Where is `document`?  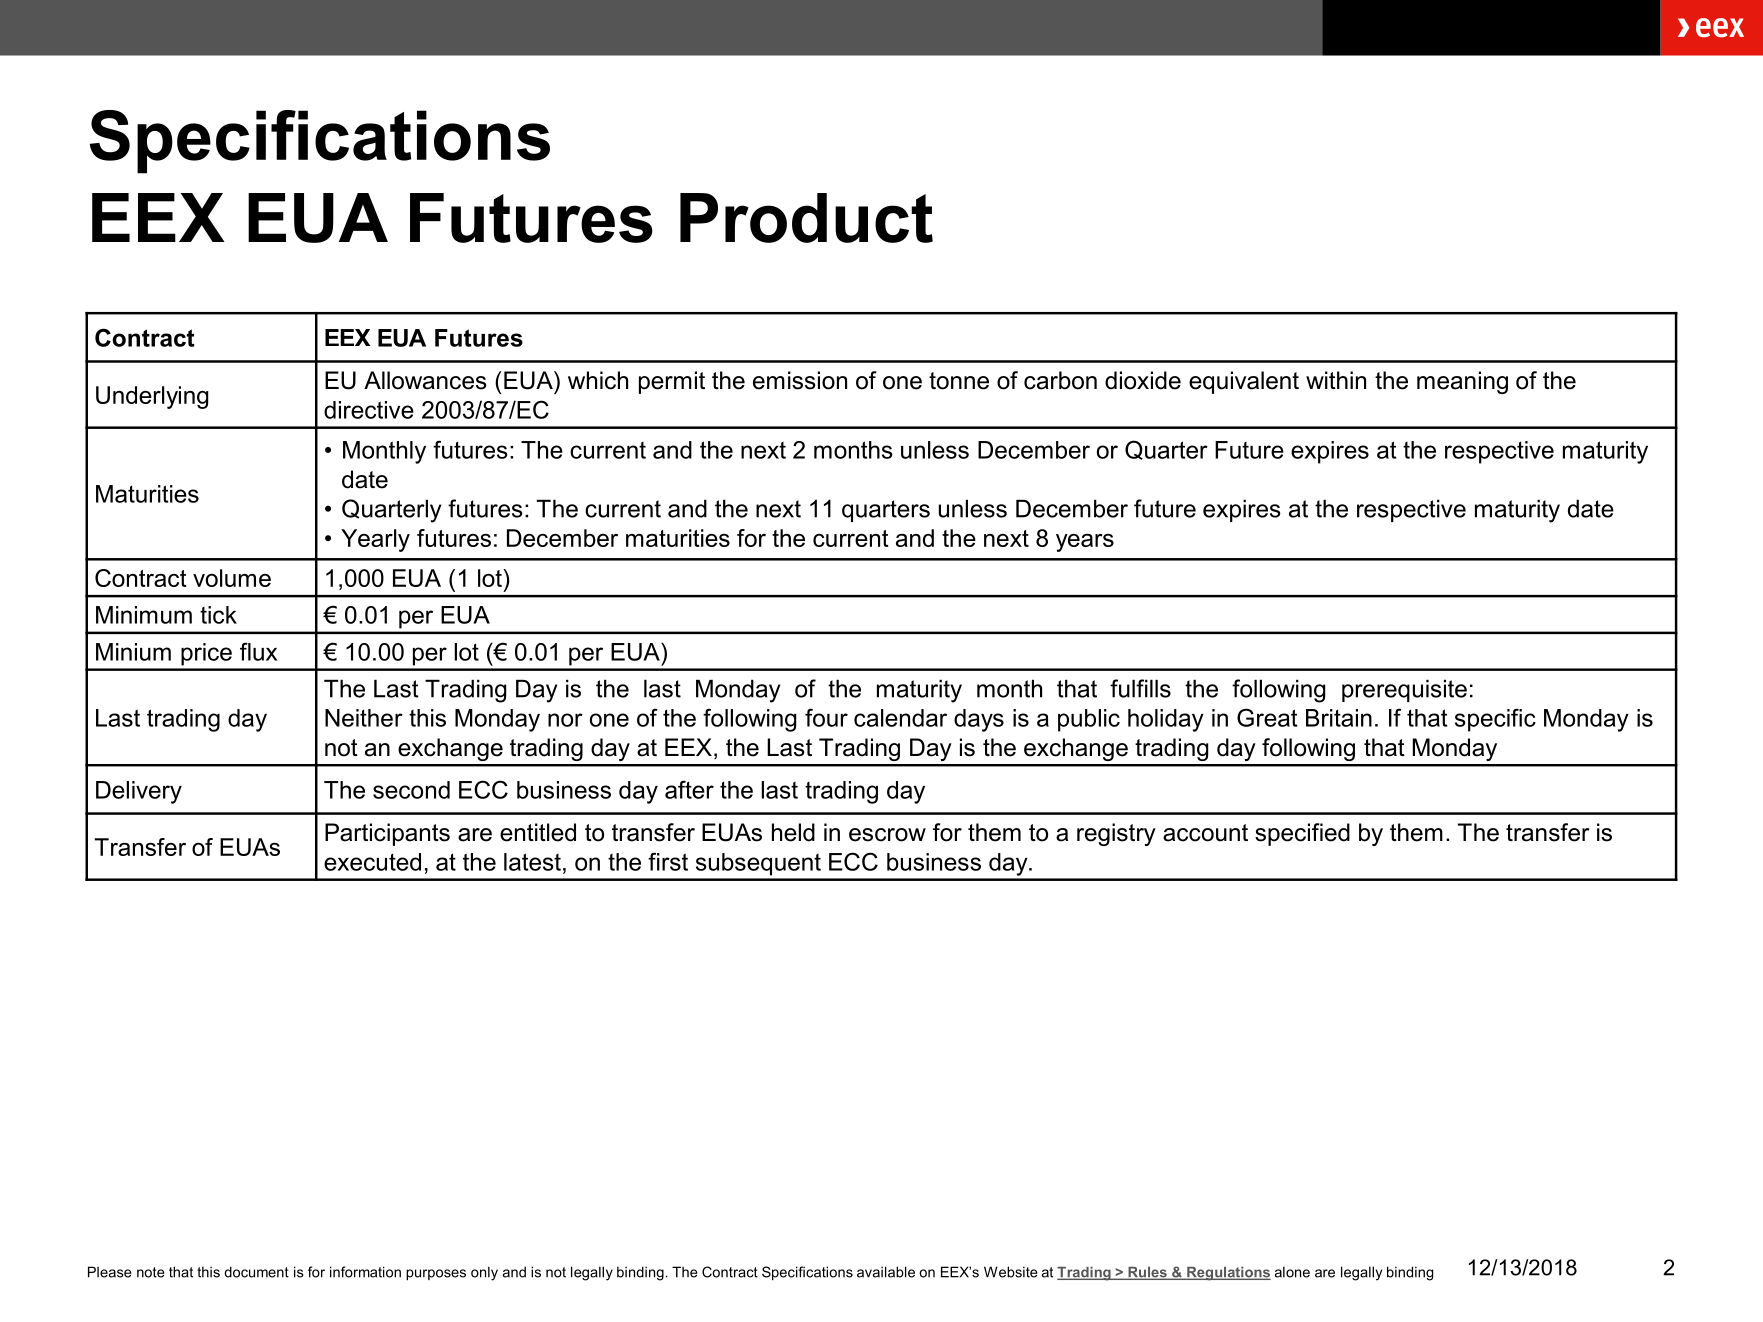 document is located at coordinates (256, 1272).
